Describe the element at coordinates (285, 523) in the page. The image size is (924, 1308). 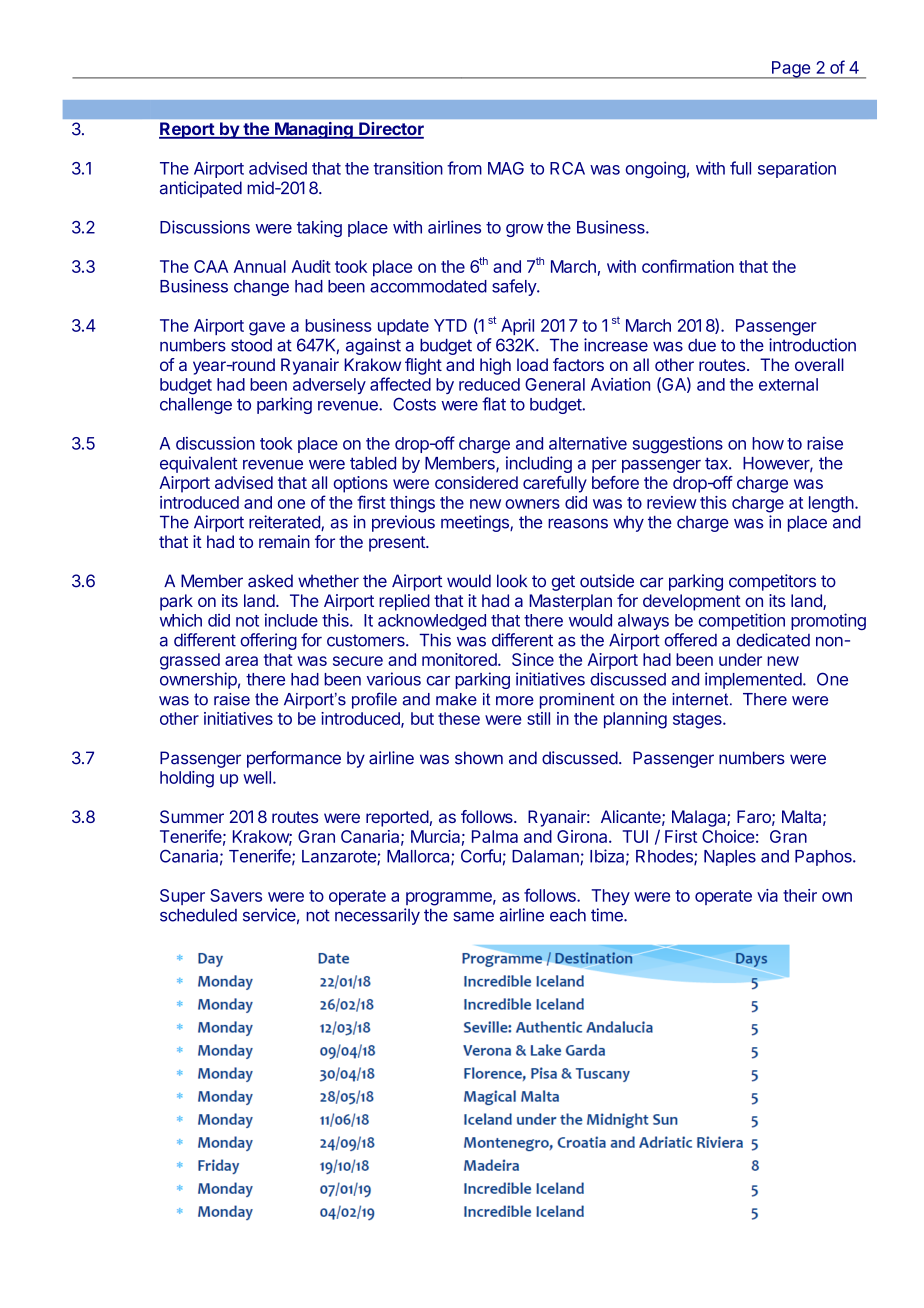
I see `reiterated` at that location.
